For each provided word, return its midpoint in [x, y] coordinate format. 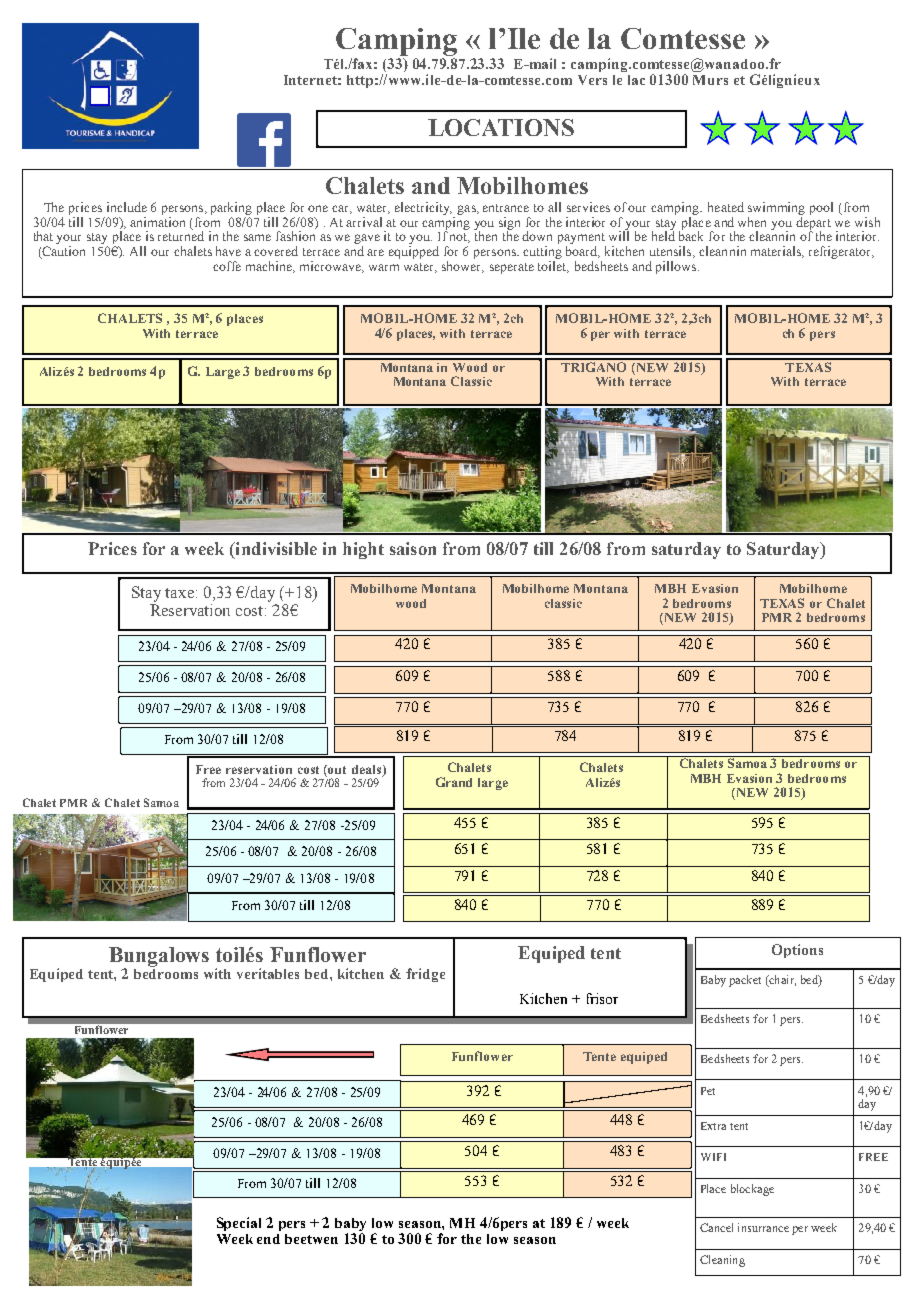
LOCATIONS [501, 127]
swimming [776, 208]
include [127, 207]
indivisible [275, 550]
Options [797, 951]
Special [239, 1224]
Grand [454, 782]
